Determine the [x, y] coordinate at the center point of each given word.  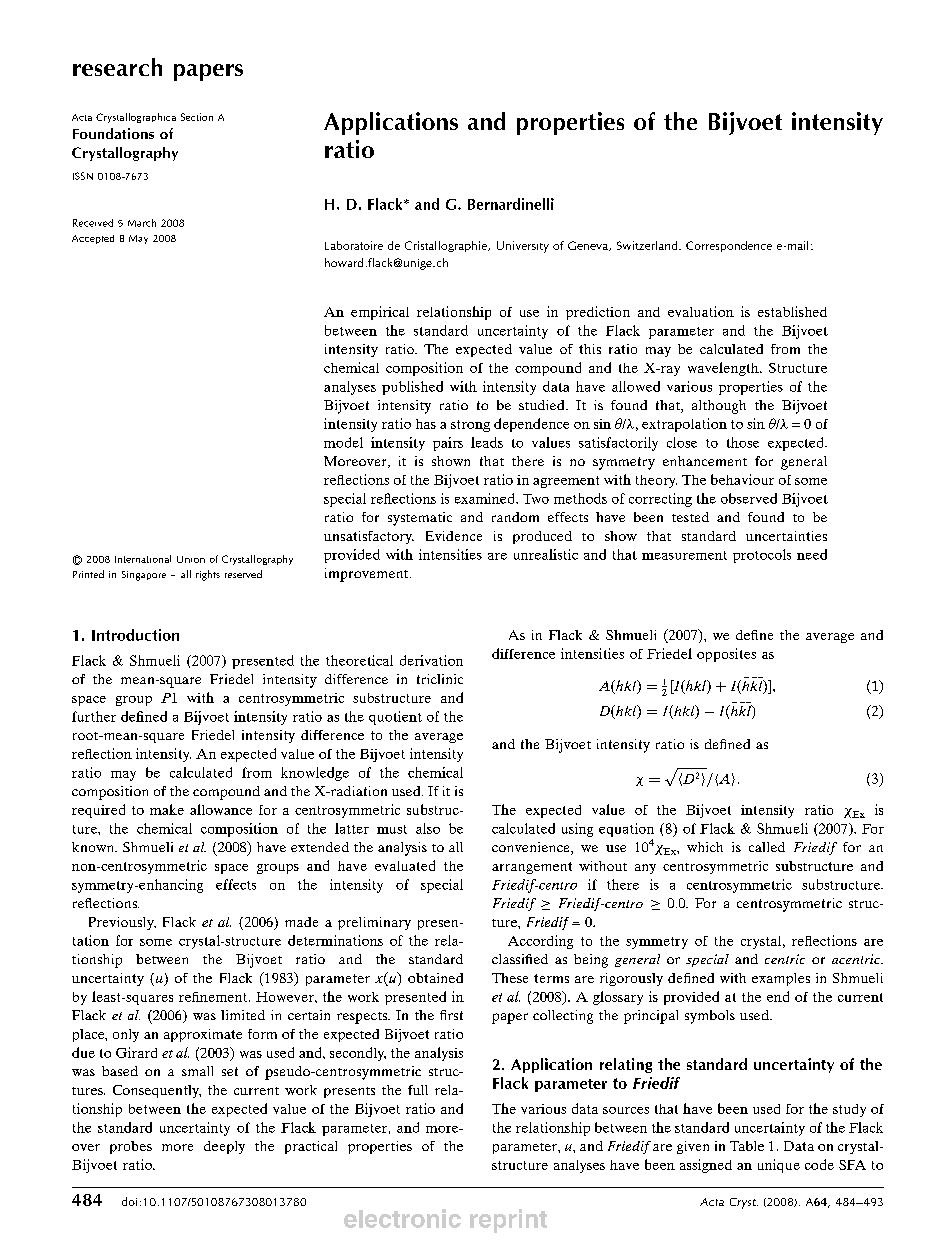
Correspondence [729, 246]
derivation [431, 660]
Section [197, 117]
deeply [224, 1147]
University [523, 247]
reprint [508, 1221]
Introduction [135, 635]
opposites [726, 655]
